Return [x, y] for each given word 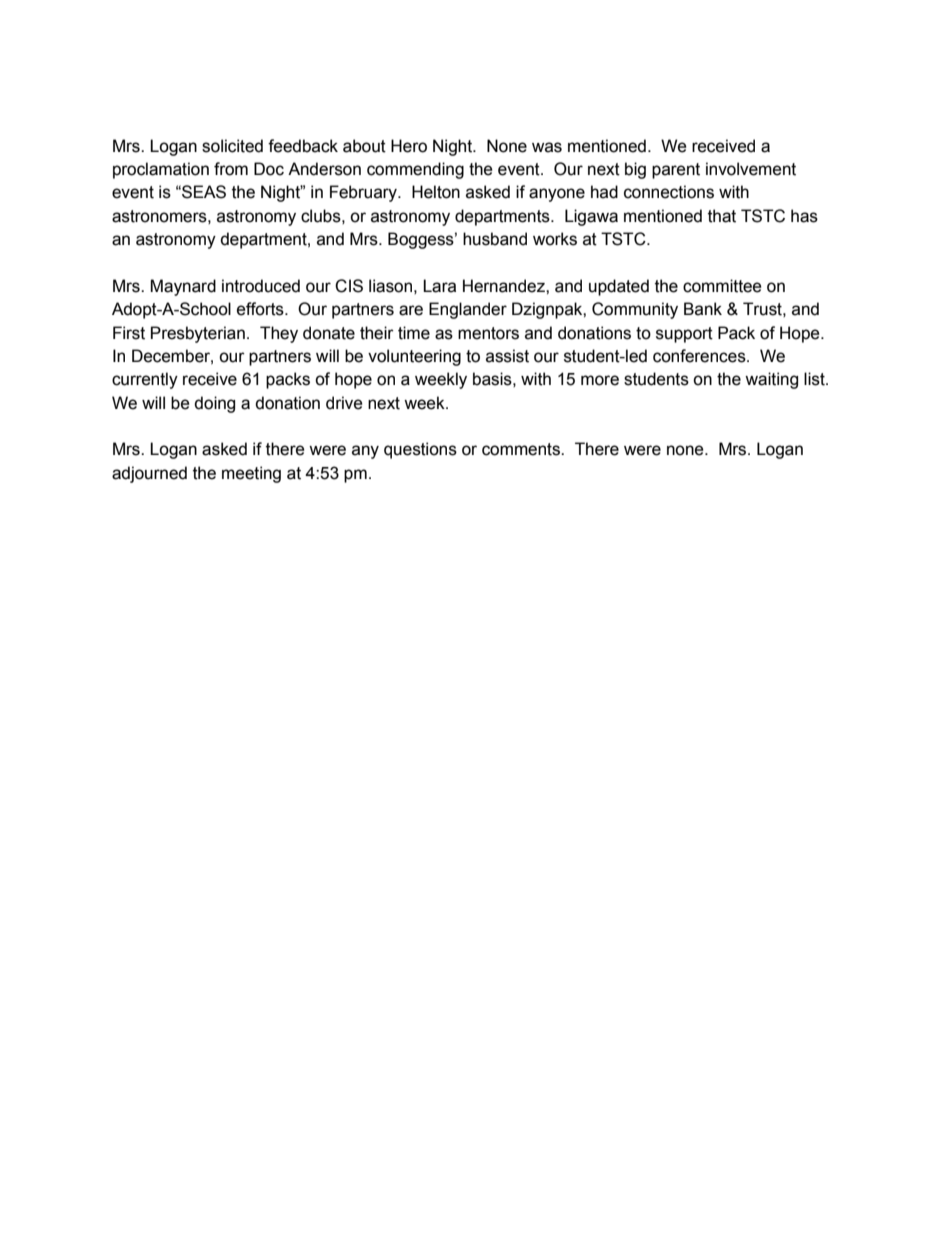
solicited [232, 146]
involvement [751, 169]
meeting [251, 474]
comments [522, 449]
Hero [409, 146]
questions [420, 450]
